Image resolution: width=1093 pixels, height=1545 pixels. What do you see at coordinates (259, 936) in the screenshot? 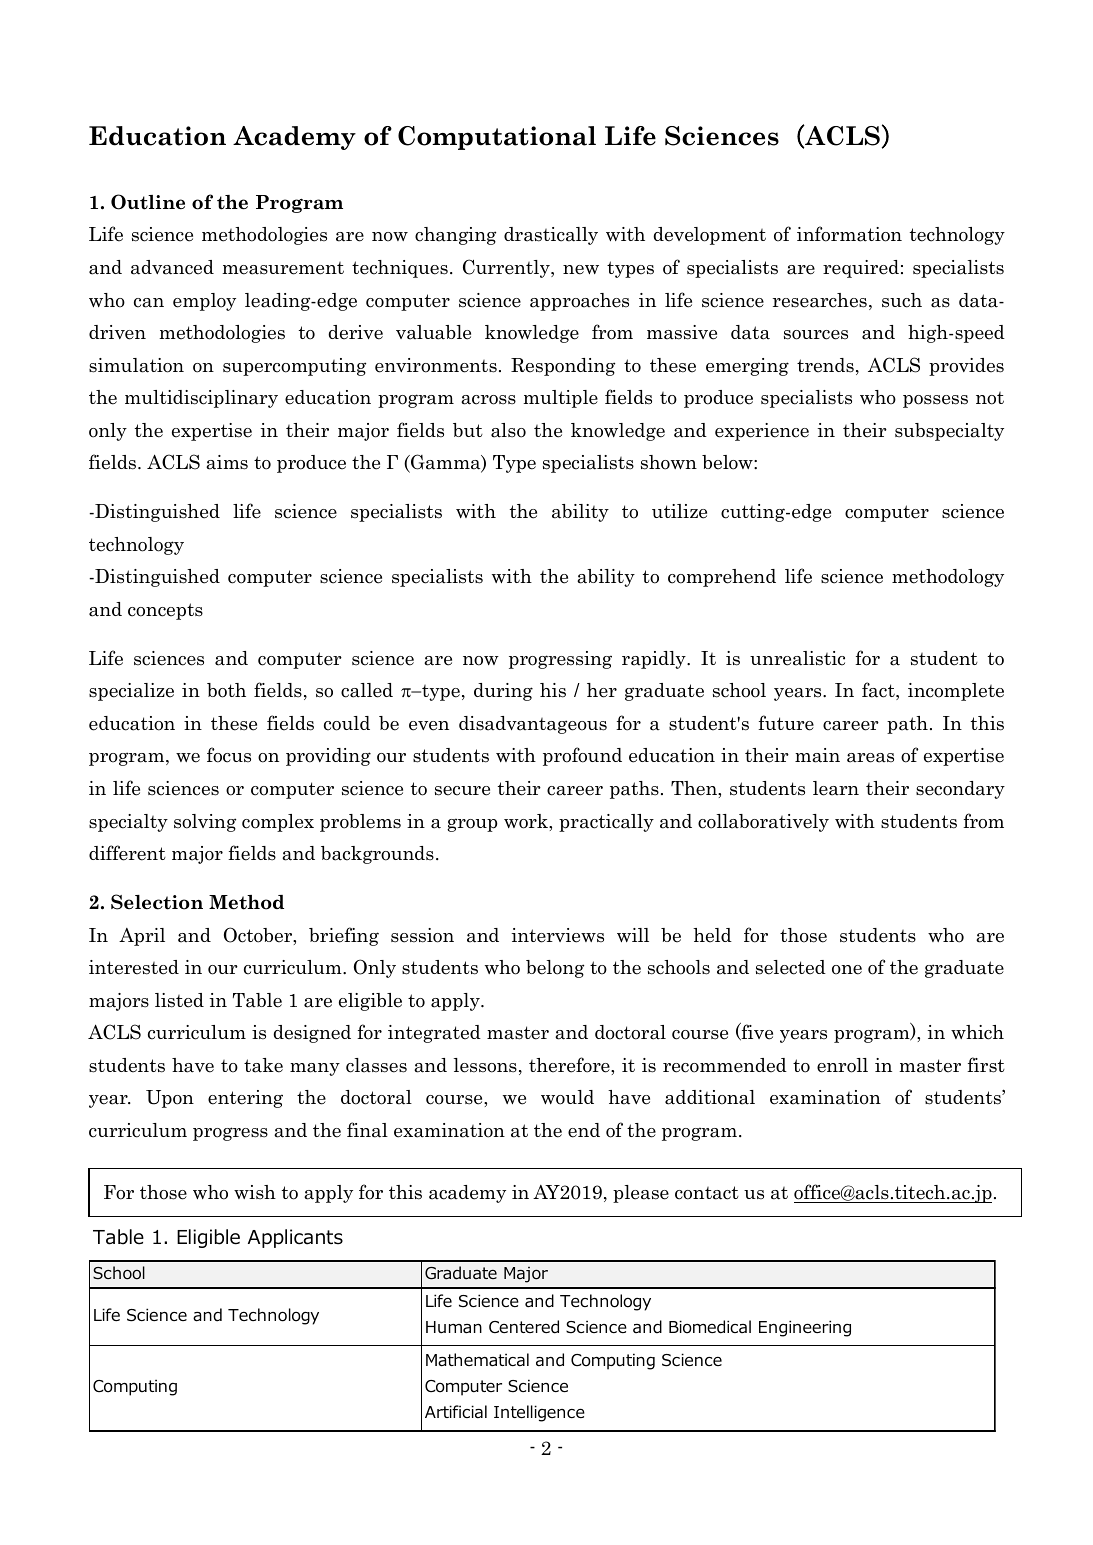
I see `October` at bounding box center [259, 936].
